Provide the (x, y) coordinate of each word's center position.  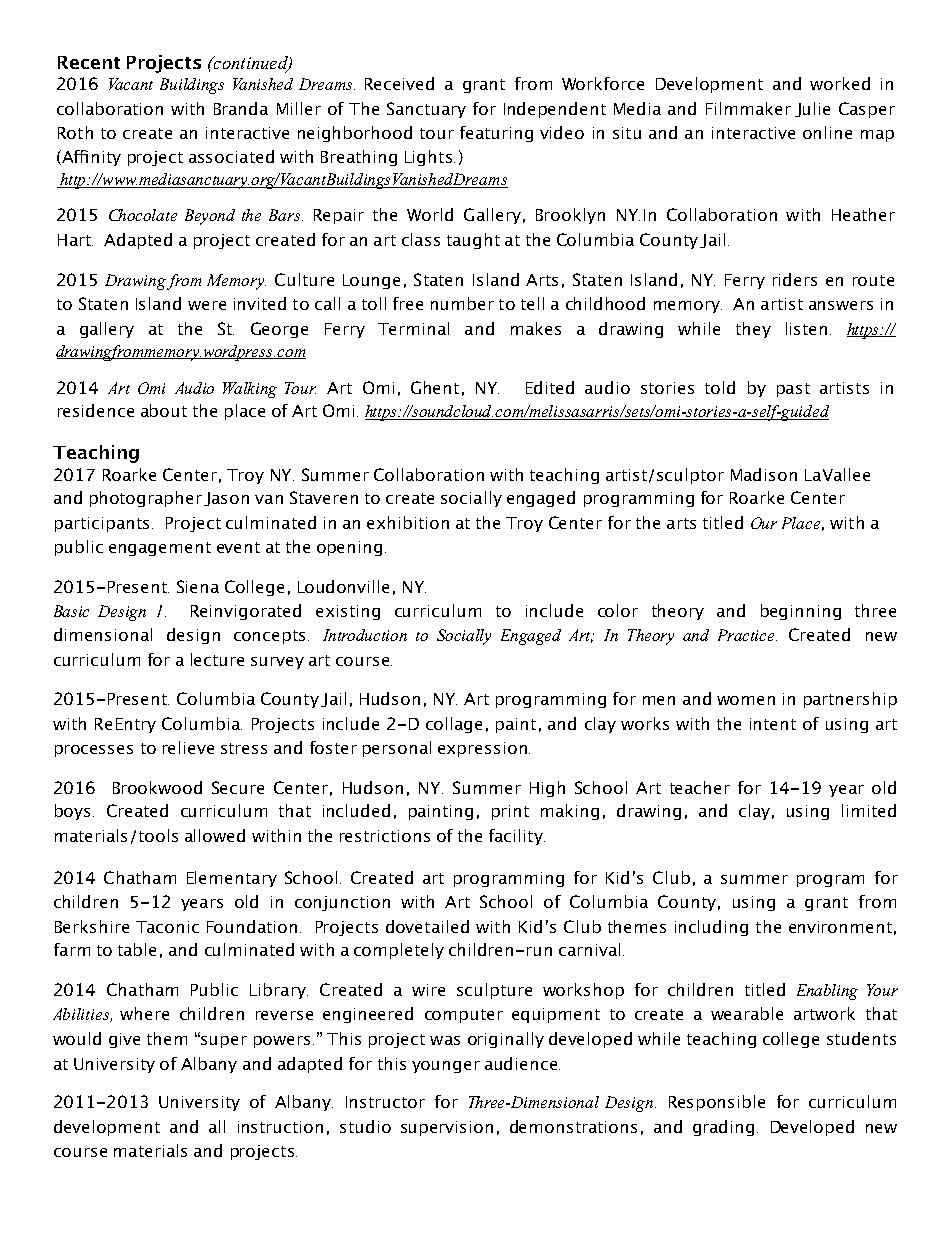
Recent (89, 62)
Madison (764, 474)
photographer (146, 499)
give (124, 1040)
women (746, 700)
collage (454, 725)
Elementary (232, 879)
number (462, 303)
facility (517, 837)
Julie (812, 109)
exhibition (408, 522)
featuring (496, 134)
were (207, 305)
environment (840, 927)
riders (795, 279)
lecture (217, 659)
